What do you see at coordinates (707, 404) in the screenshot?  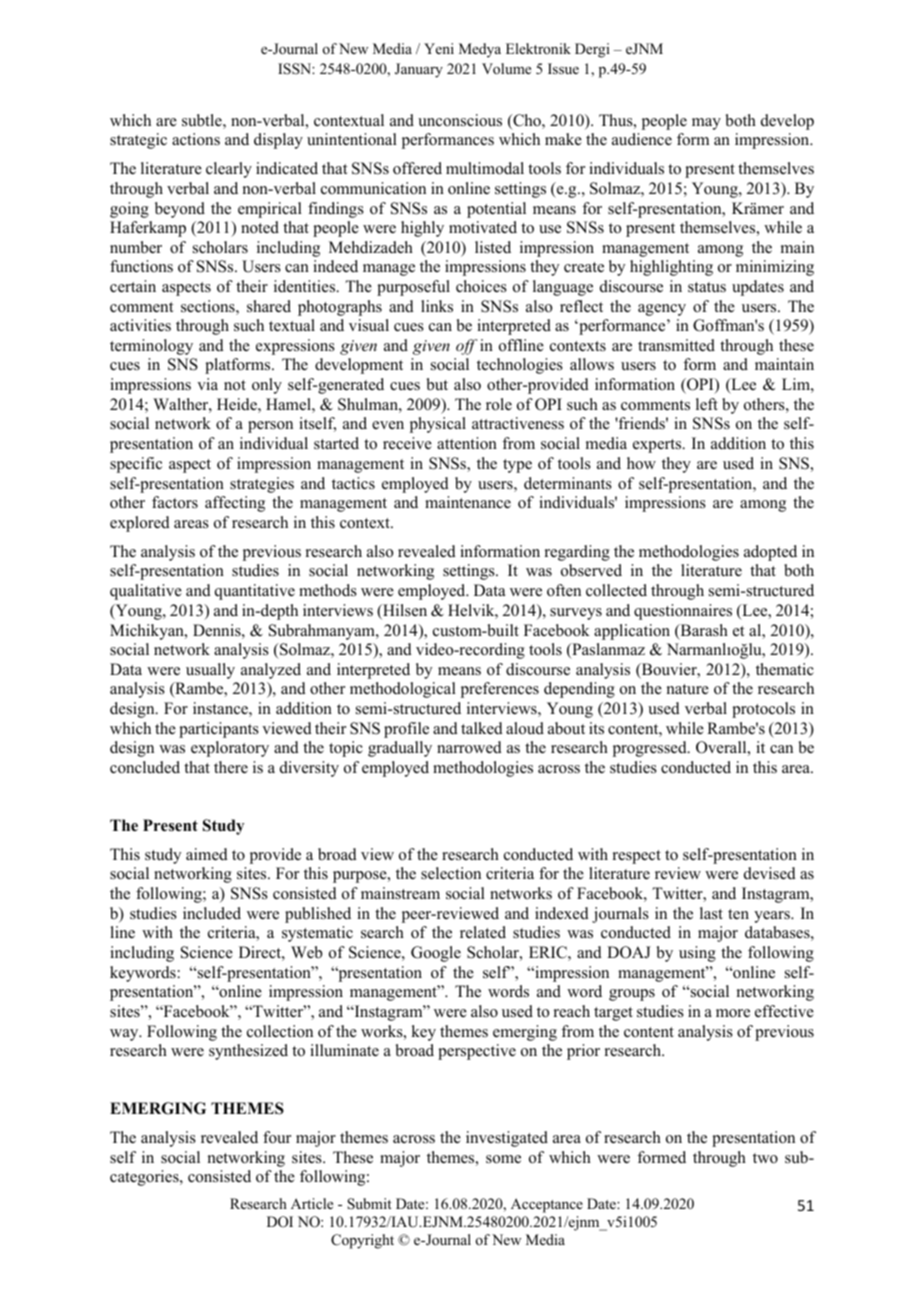 I see `left` at bounding box center [707, 404].
